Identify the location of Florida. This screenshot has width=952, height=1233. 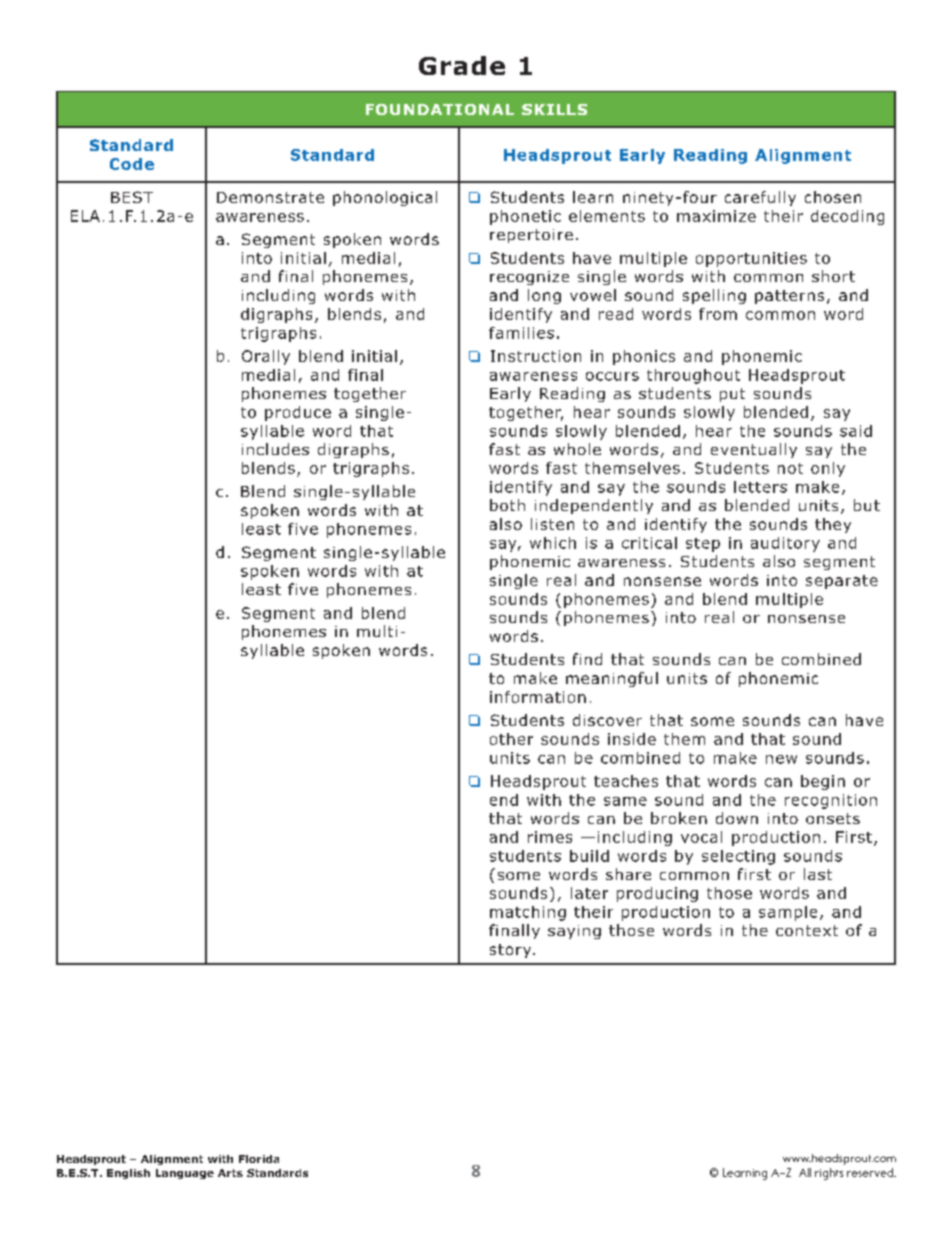
(259, 1159).
